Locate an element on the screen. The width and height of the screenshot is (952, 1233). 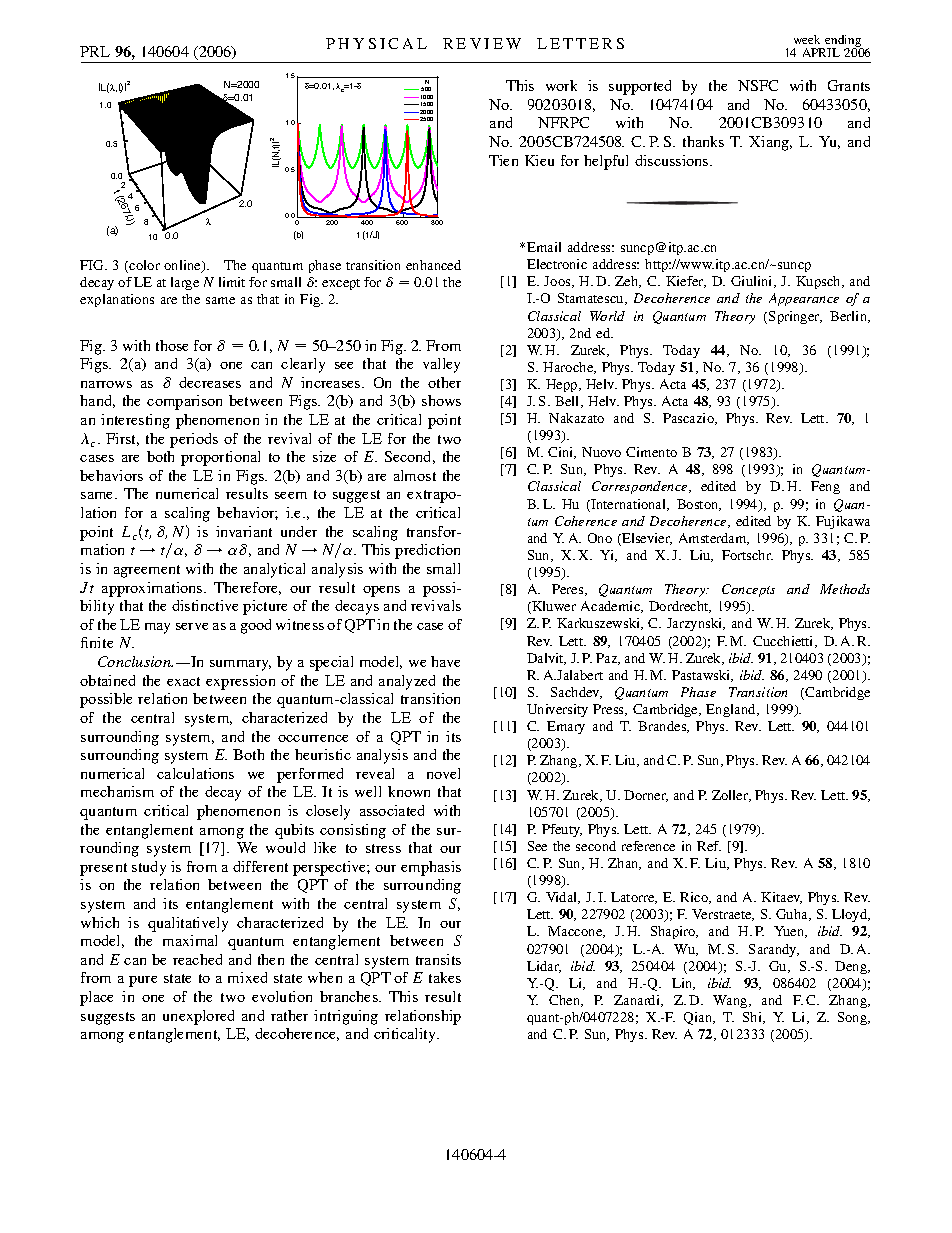
novel is located at coordinates (443, 773).
